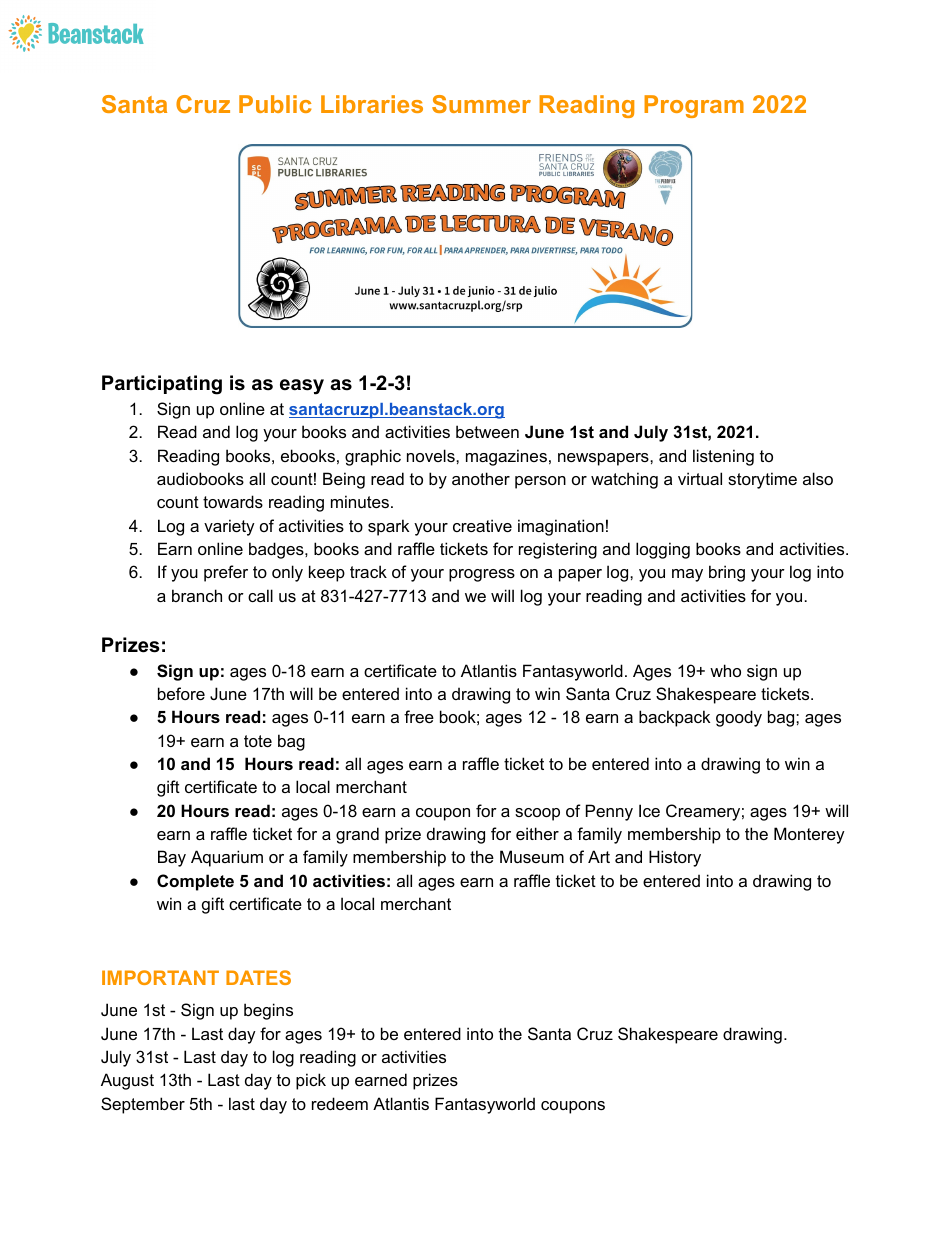  I want to click on progress, so click(482, 575).
